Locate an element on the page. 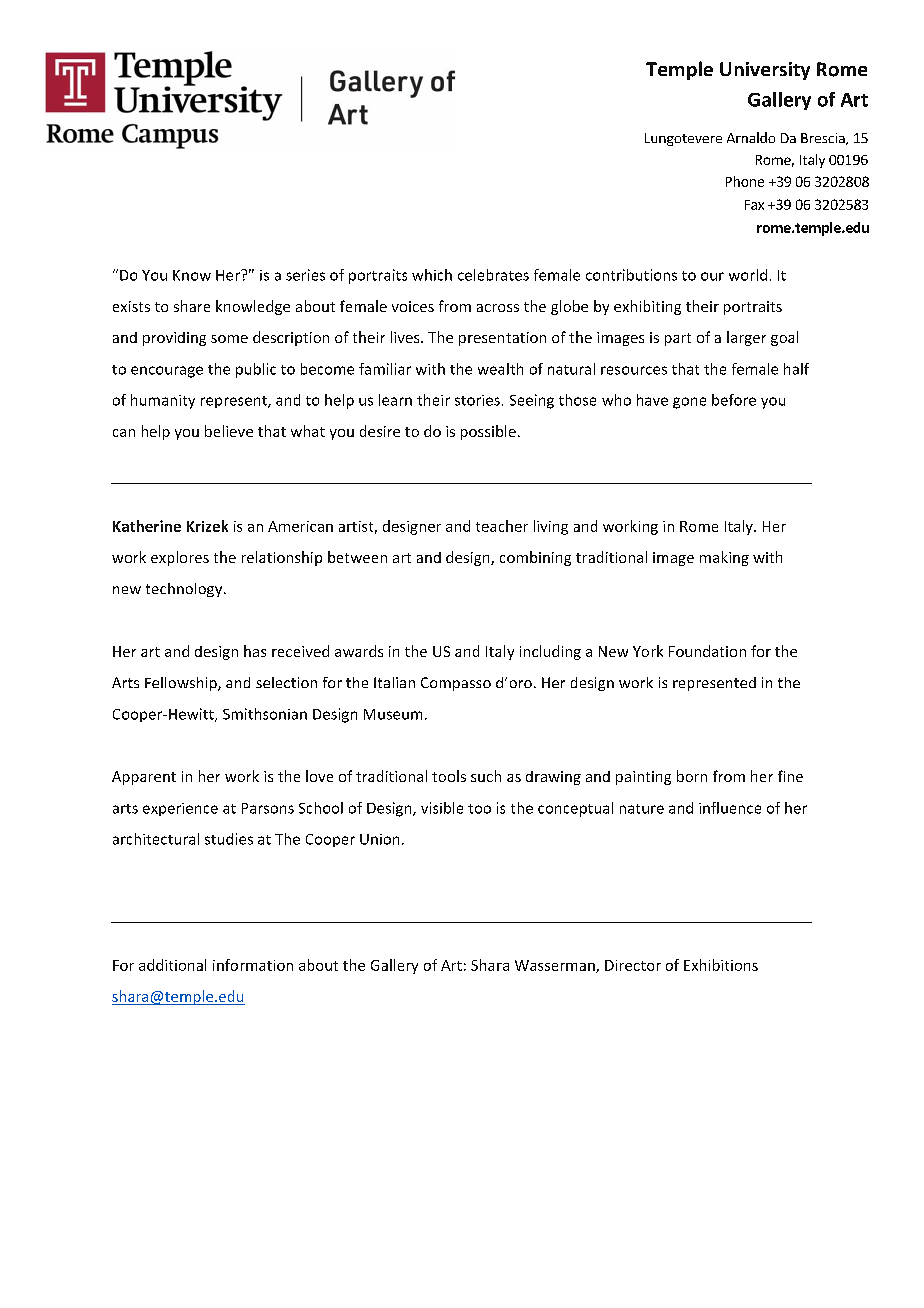 The image size is (924, 1308). stories is located at coordinates (477, 400).
